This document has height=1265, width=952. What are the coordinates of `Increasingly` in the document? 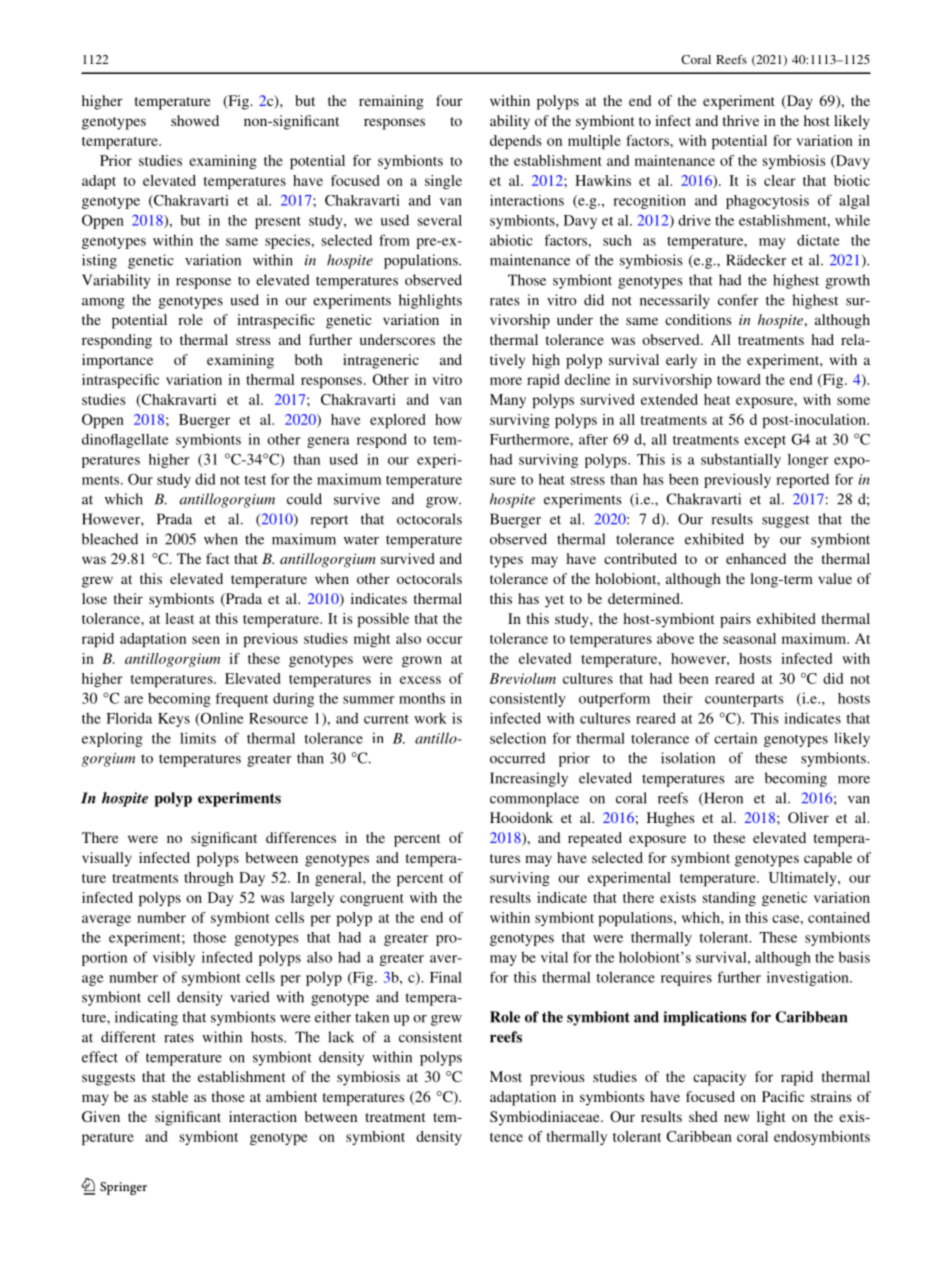 It's located at (529, 779).
